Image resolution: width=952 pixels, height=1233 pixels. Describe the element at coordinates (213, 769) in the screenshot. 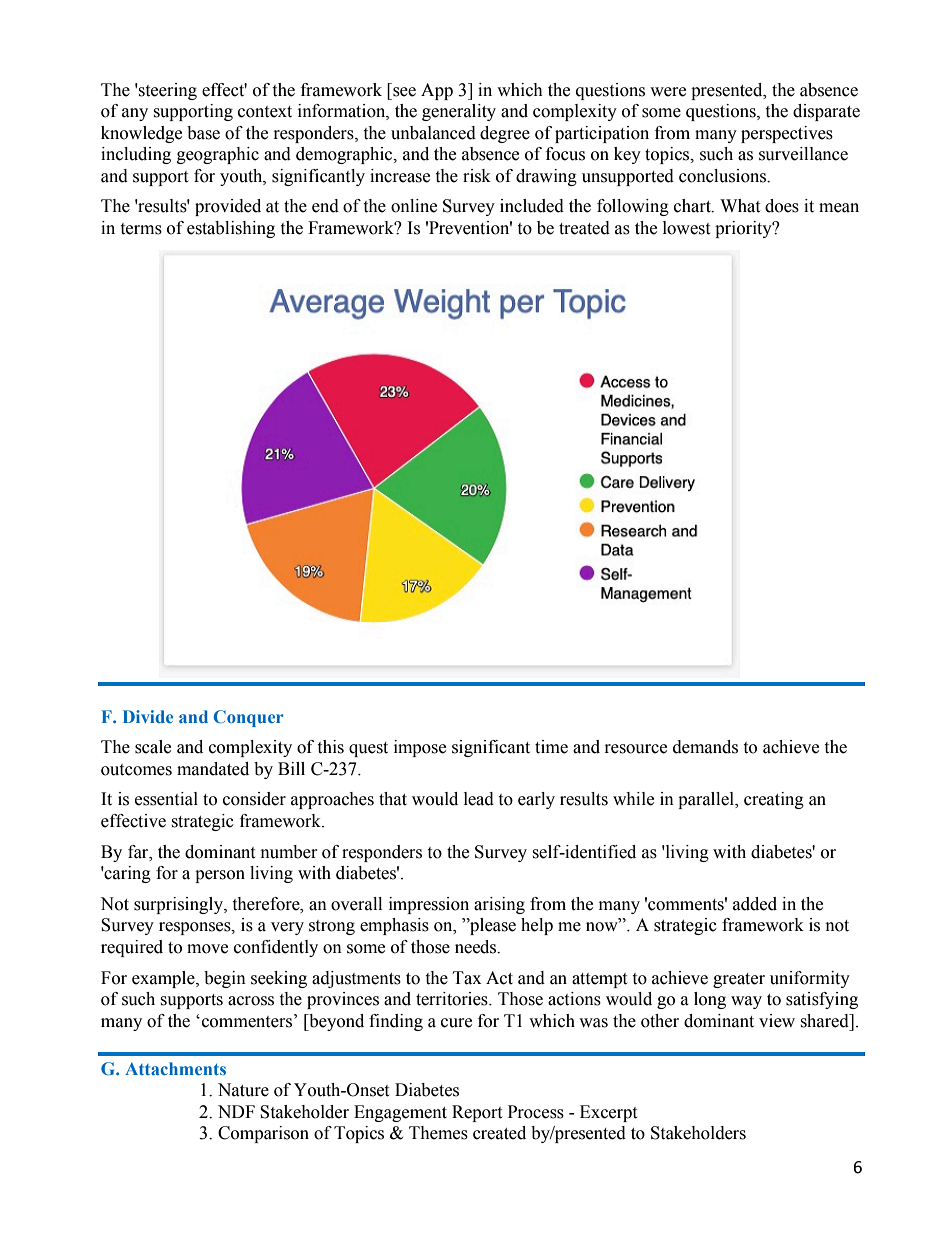

I see `mandated` at that location.
